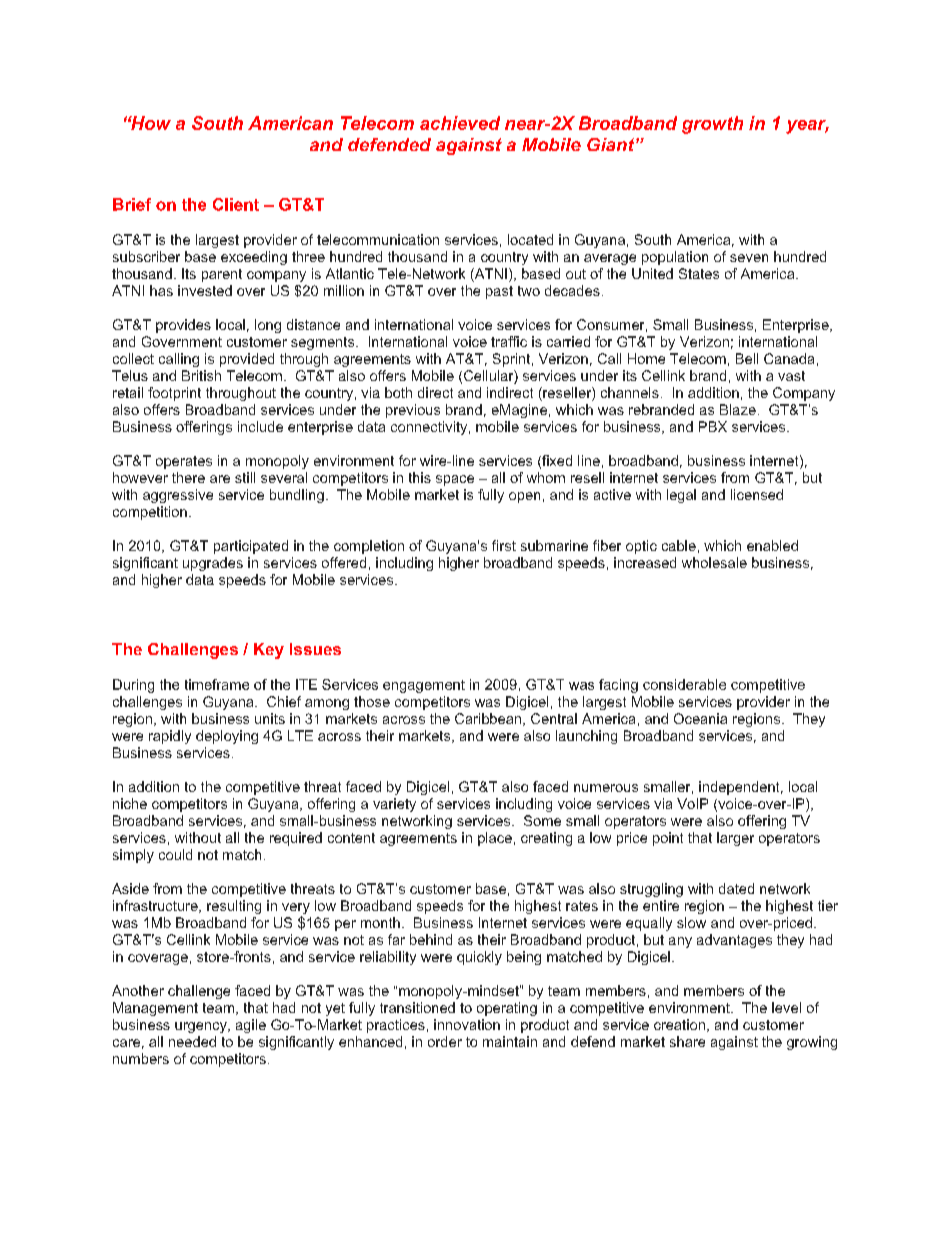  I want to click on upgrades, so click(213, 564).
